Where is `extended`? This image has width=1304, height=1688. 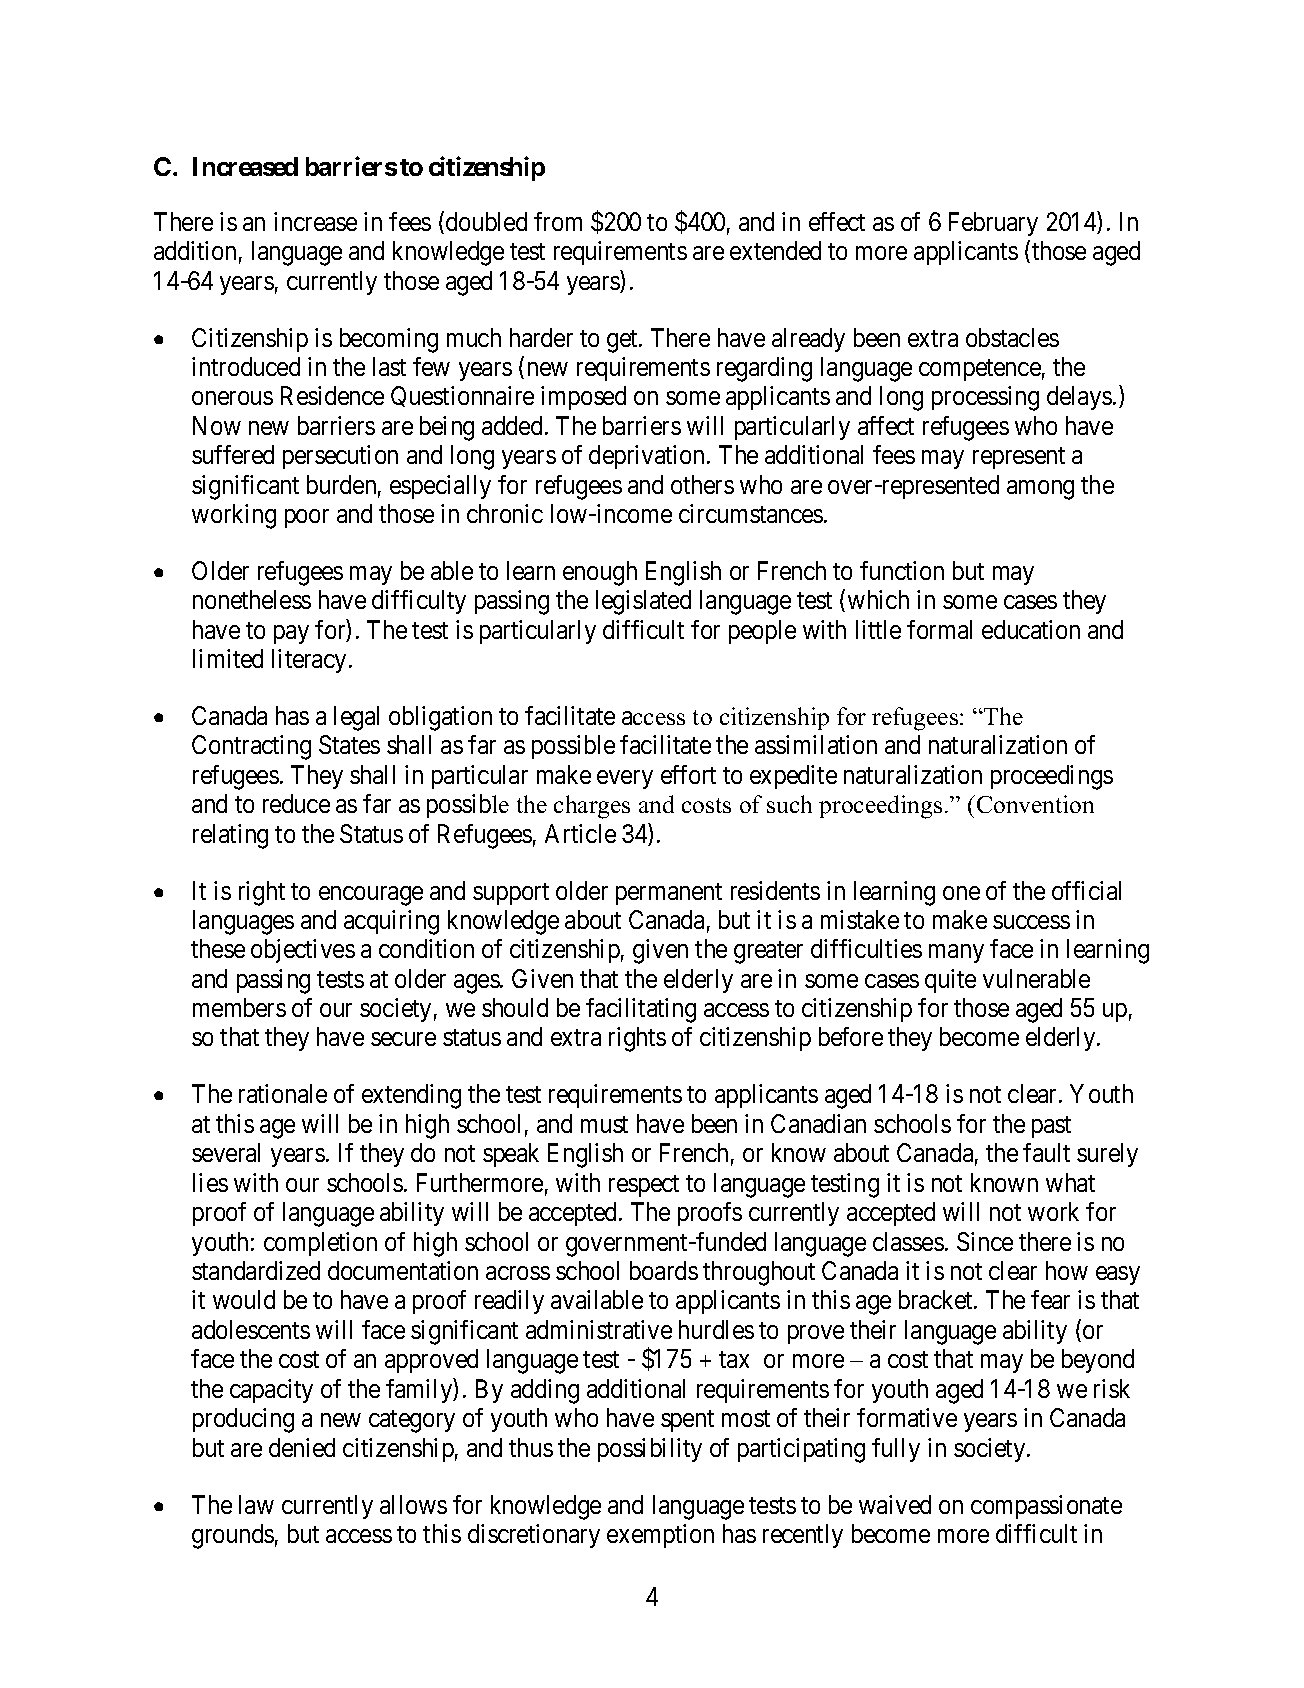 extended is located at coordinates (775, 250).
